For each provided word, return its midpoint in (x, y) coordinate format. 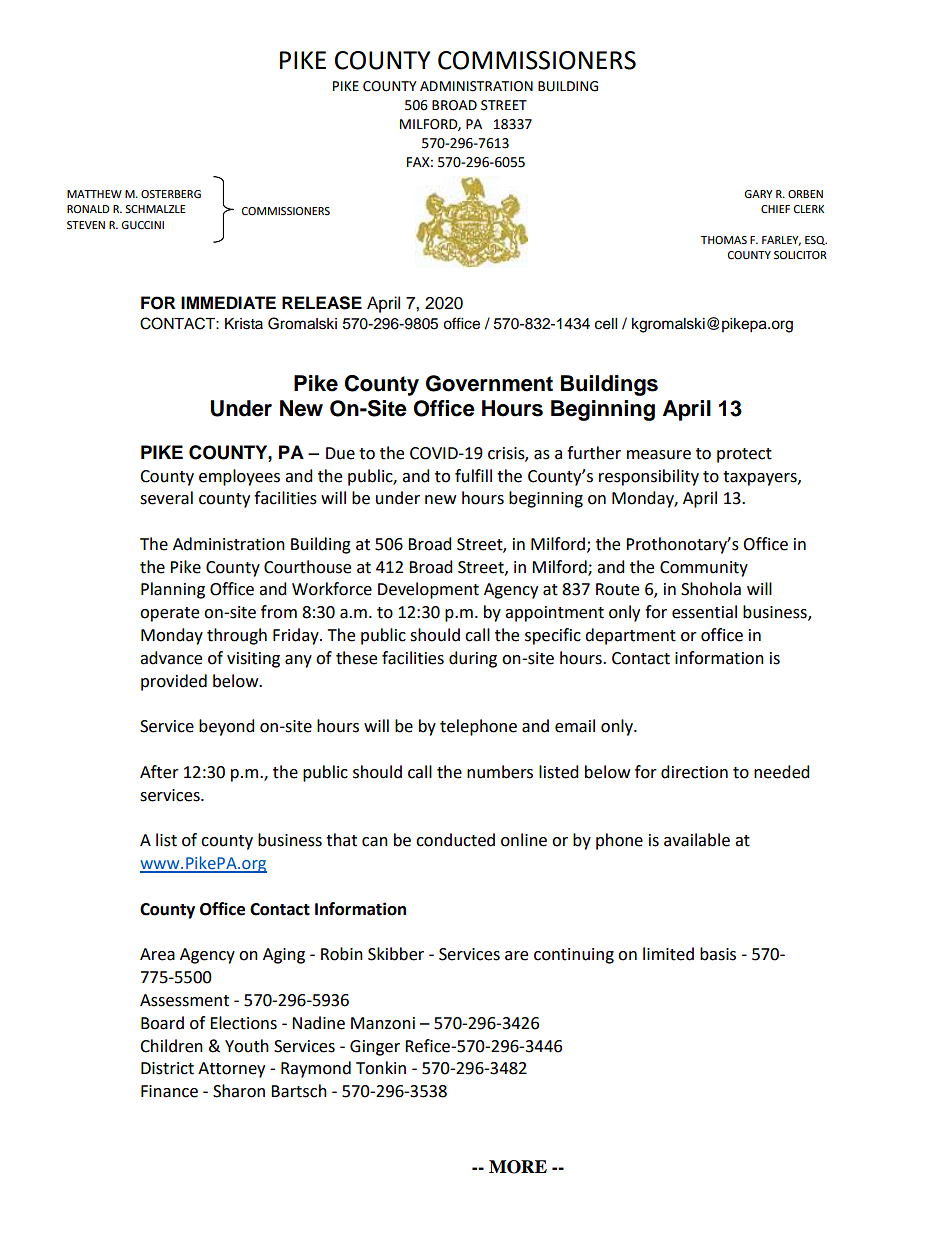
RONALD (88, 209)
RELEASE (322, 303)
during (473, 659)
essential (704, 612)
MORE (518, 1167)
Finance (169, 1091)
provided (174, 682)
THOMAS (724, 240)
